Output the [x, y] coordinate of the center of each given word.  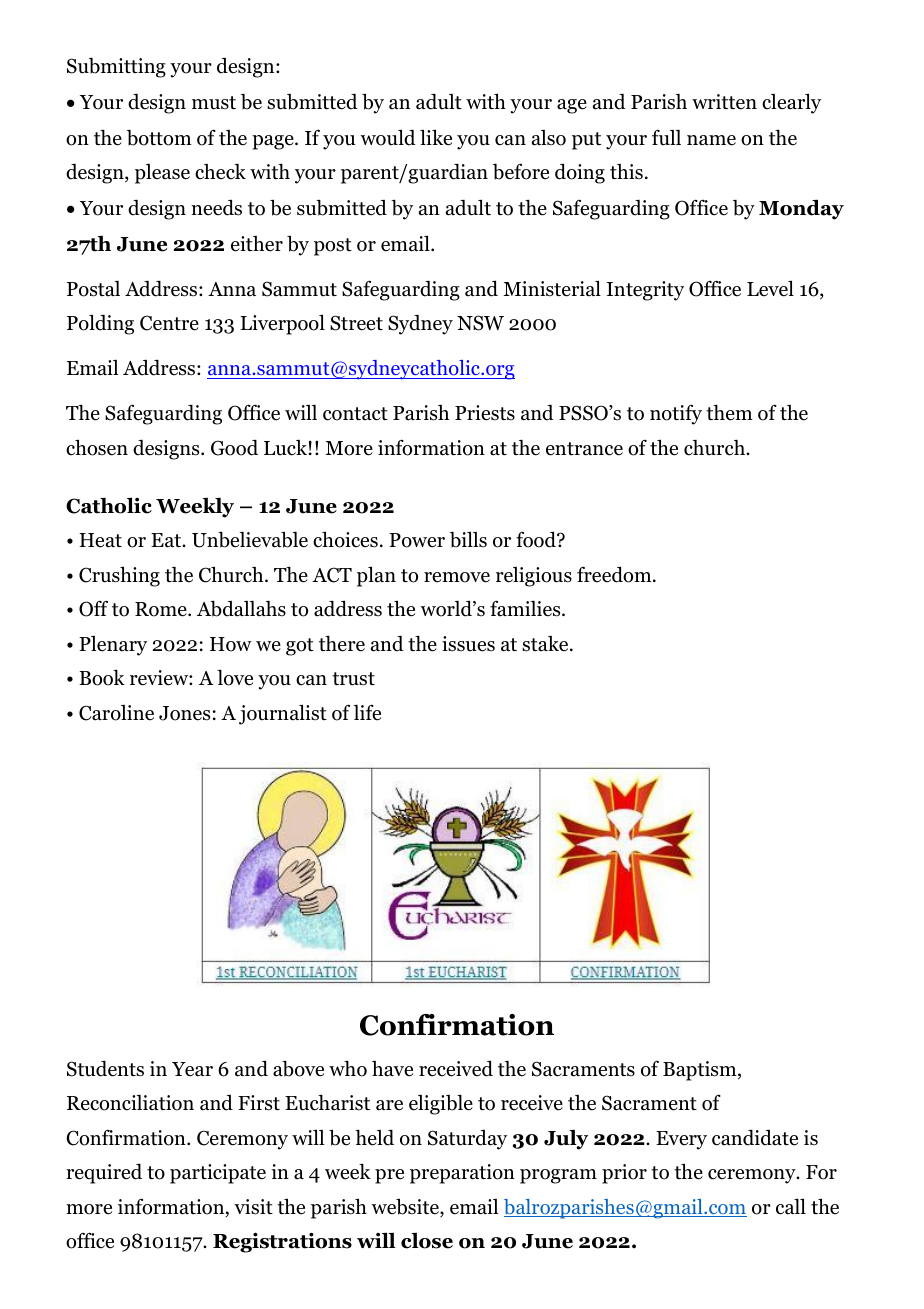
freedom [615, 574]
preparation [462, 1174]
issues [468, 644]
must [214, 103]
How [231, 644]
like [436, 137]
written [724, 102]
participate [218, 1174]
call [791, 1206]
